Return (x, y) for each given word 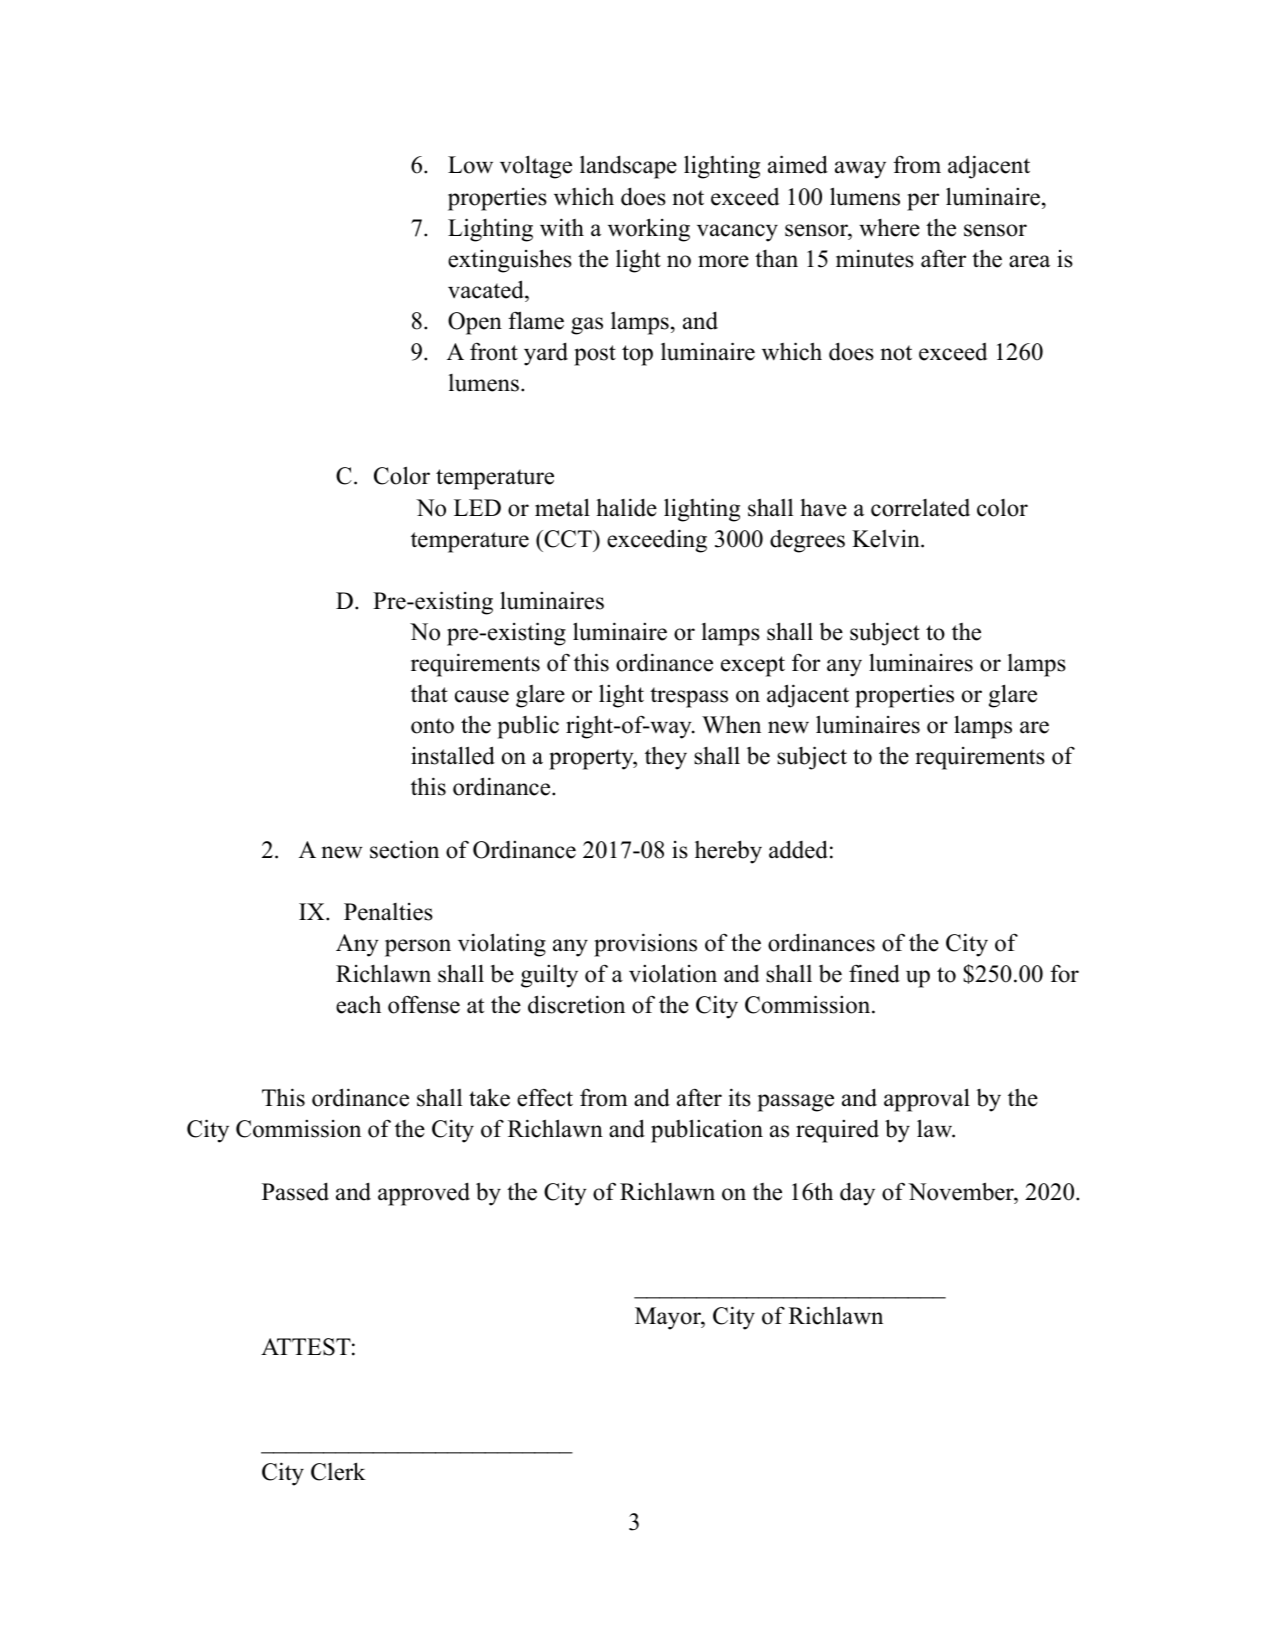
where (889, 228)
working (649, 230)
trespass (689, 697)
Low (470, 165)
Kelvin (887, 539)
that (429, 694)
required (837, 1131)
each (358, 1004)
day (857, 1194)
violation (673, 973)
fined (874, 973)
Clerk (338, 1471)
